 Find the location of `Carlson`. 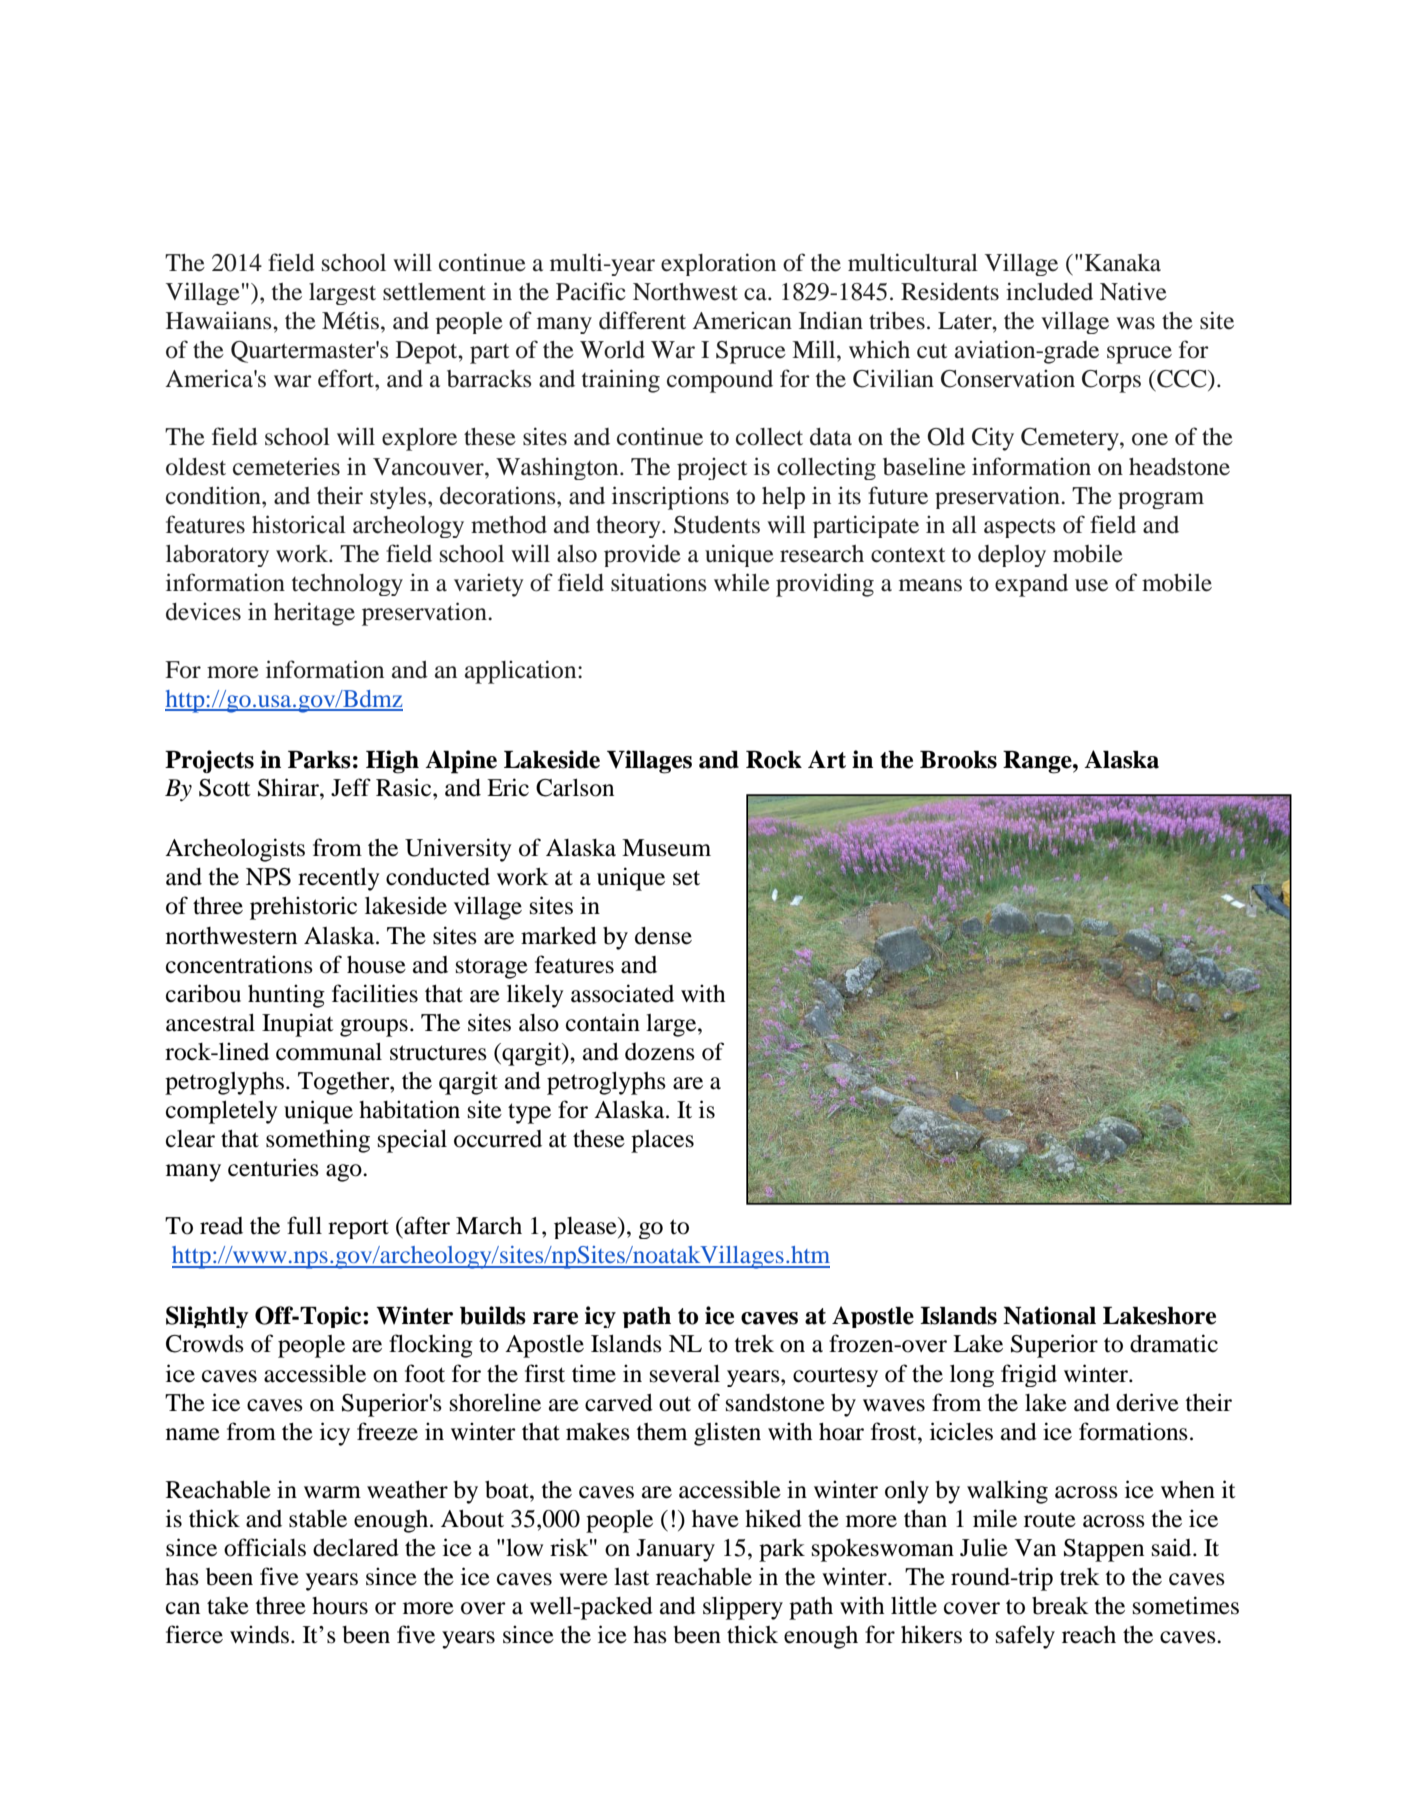

Carlson is located at coordinates (575, 788).
